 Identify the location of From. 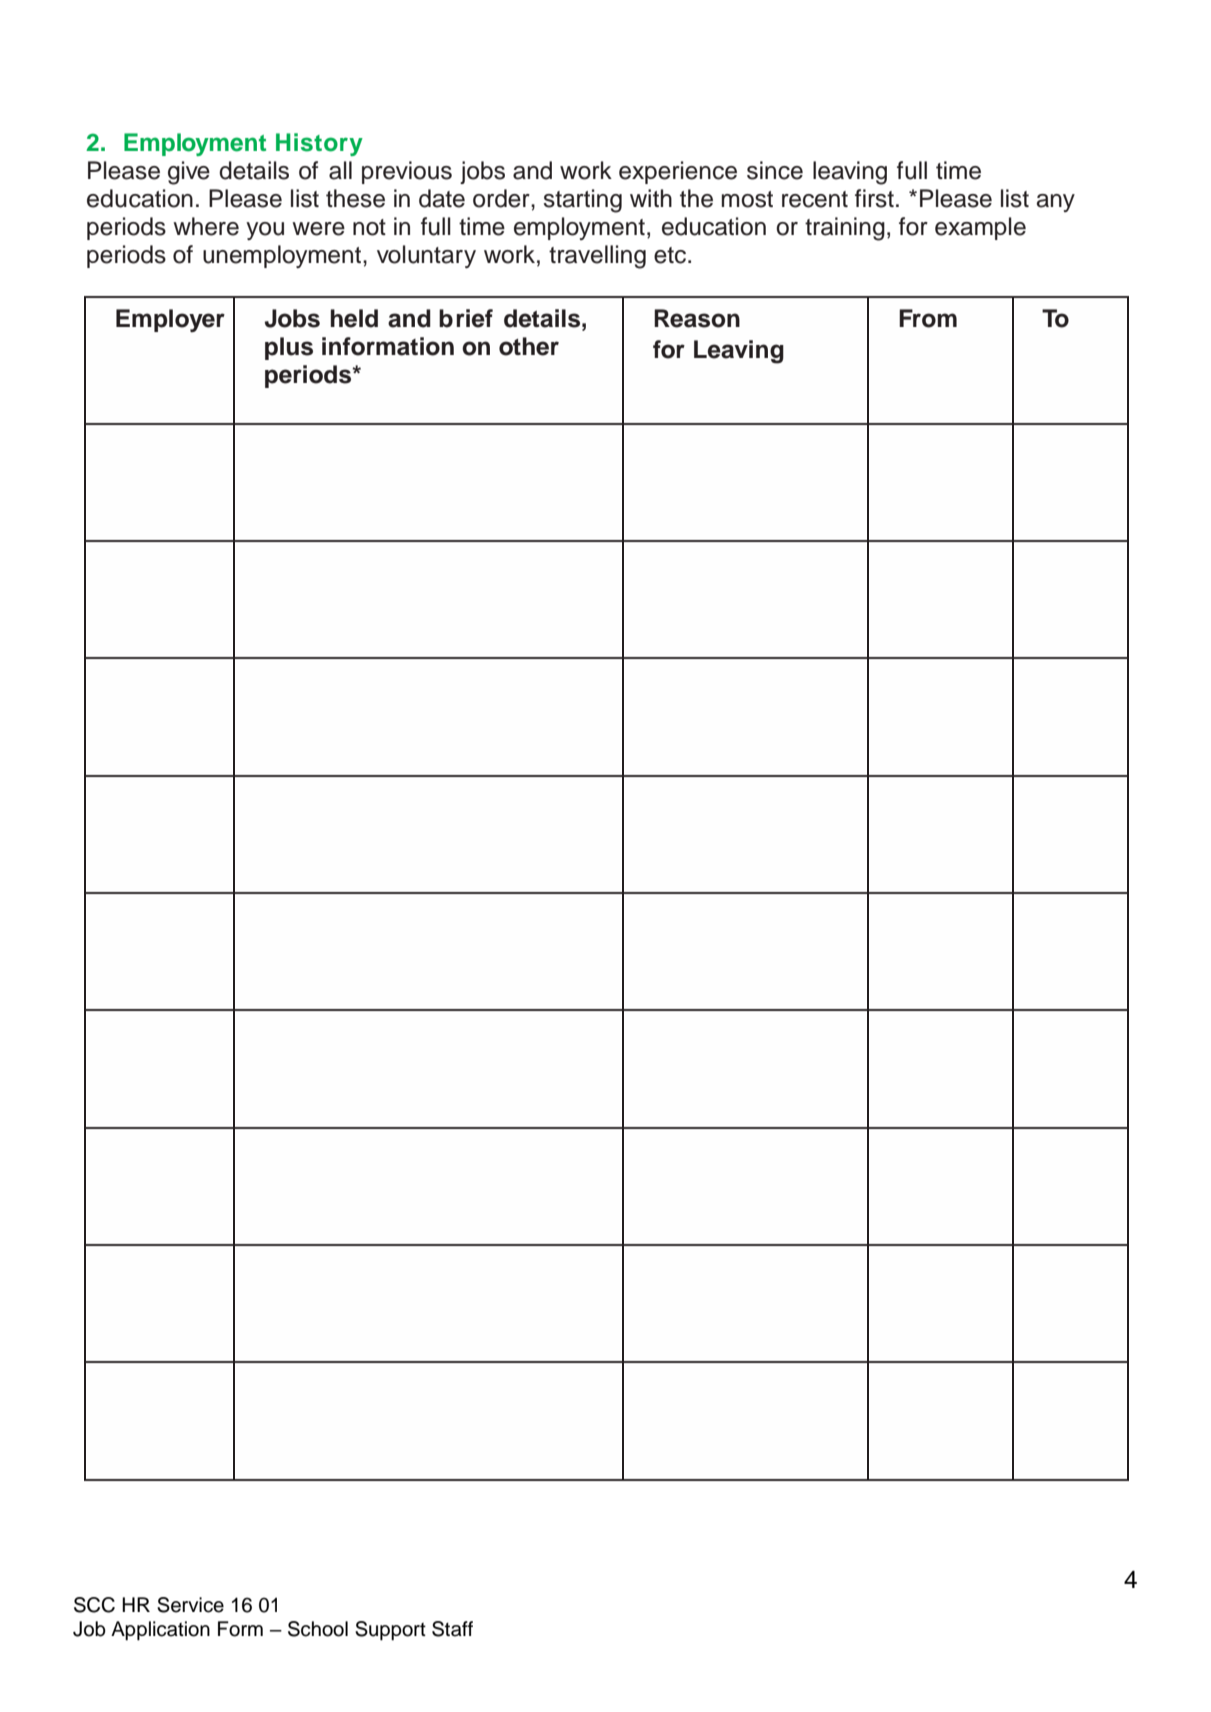
(928, 318).
